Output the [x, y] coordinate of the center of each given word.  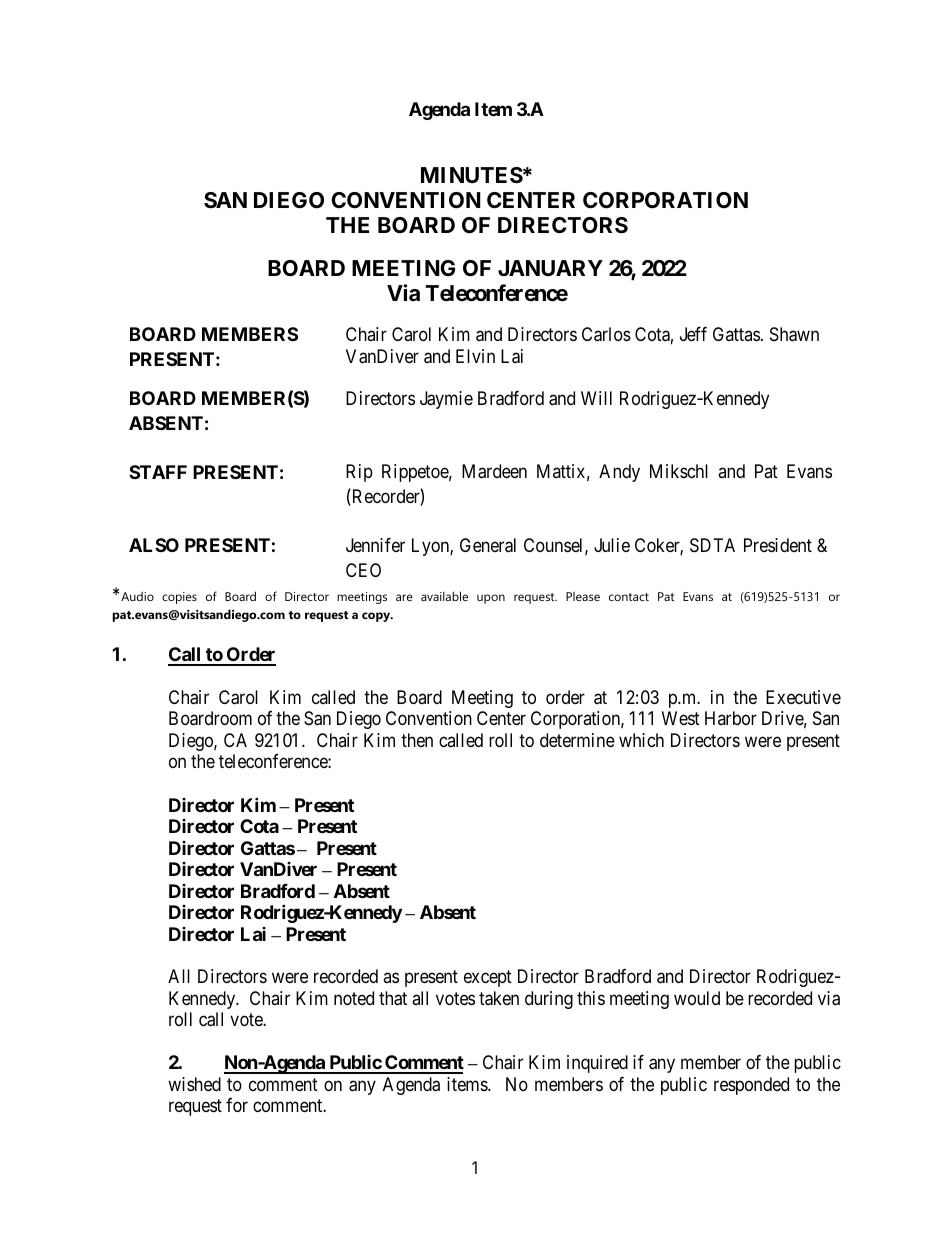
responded [751, 1086]
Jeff [693, 334]
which [641, 740]
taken [499, 998]
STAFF [158, 472]
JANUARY [550, 268]
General [488, 545]
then [417, 740]
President [778, 545]
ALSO [154, 545]
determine [577, 740]
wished [194, 1084]
